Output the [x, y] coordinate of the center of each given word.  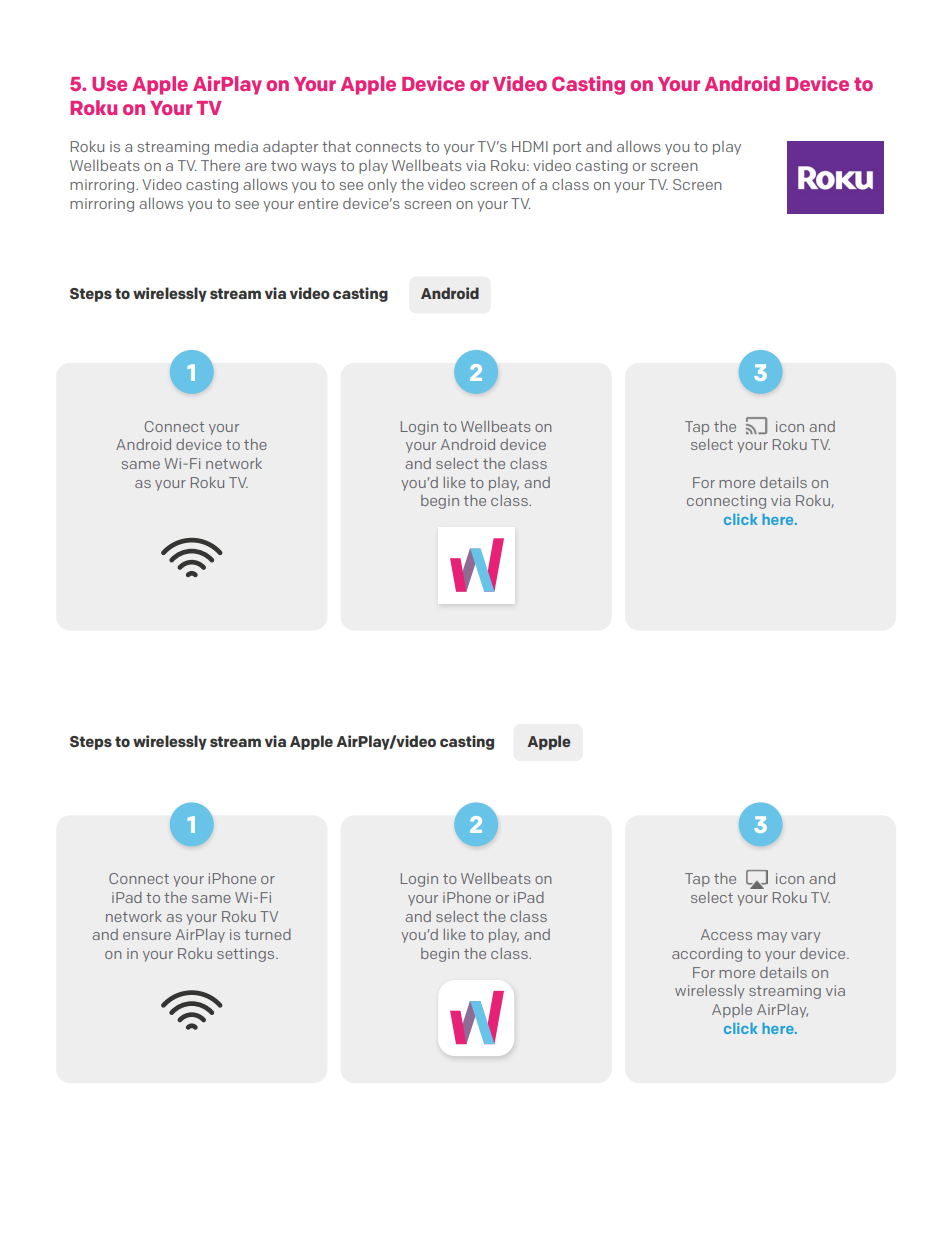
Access [726, 934]
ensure [147, 936]
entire [318, 203]
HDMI [530, 146]
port [567, 148]
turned [268, 934]
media [236, 146]
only [382, 186]
